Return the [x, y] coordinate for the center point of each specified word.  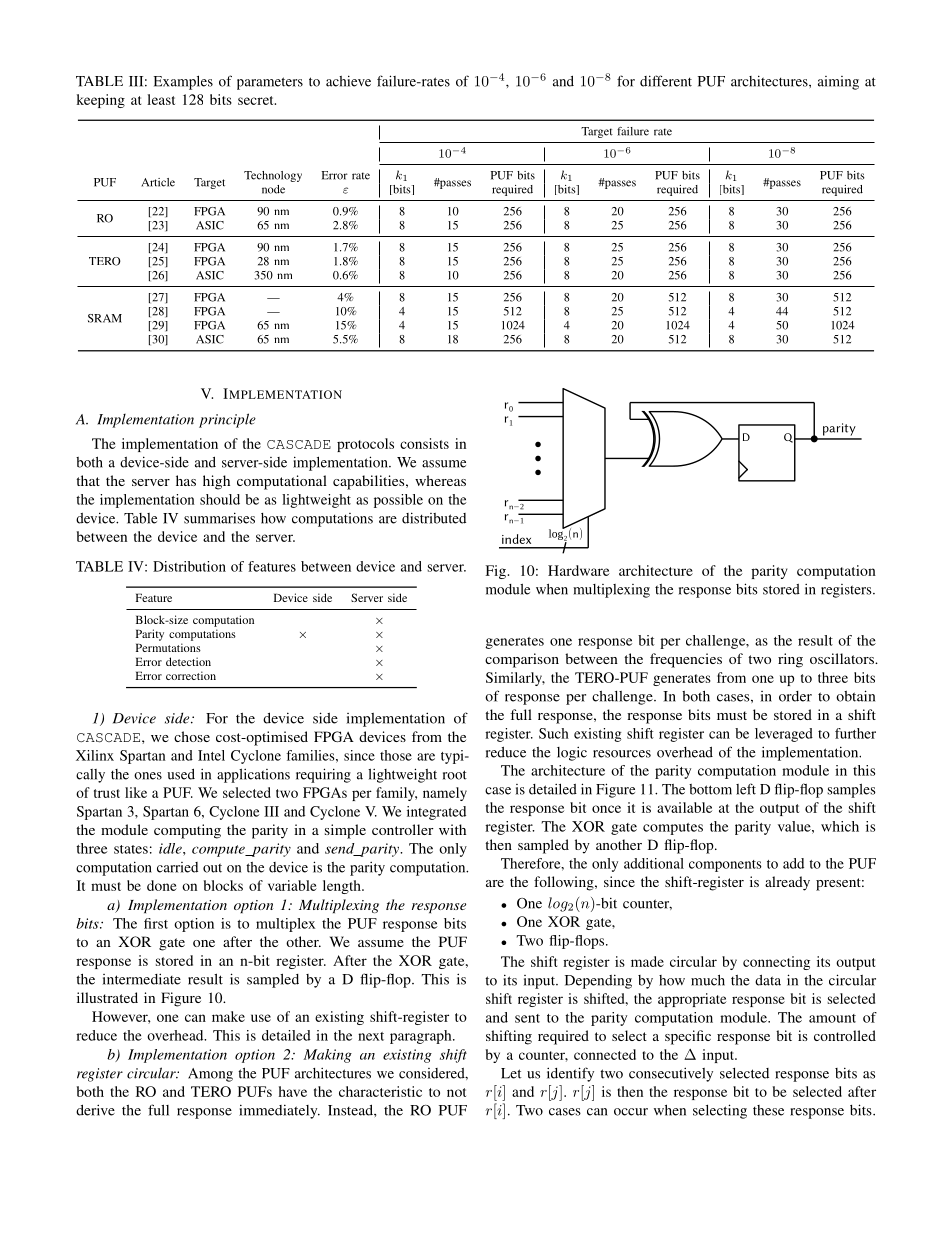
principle [227, 420]
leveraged [784, 735]
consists [424, 443]
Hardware [579, 570]
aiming [838, 83]
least [161, 99]
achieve [348, 81]
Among [210, 1075]
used [181, 774]
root [455, 775]
